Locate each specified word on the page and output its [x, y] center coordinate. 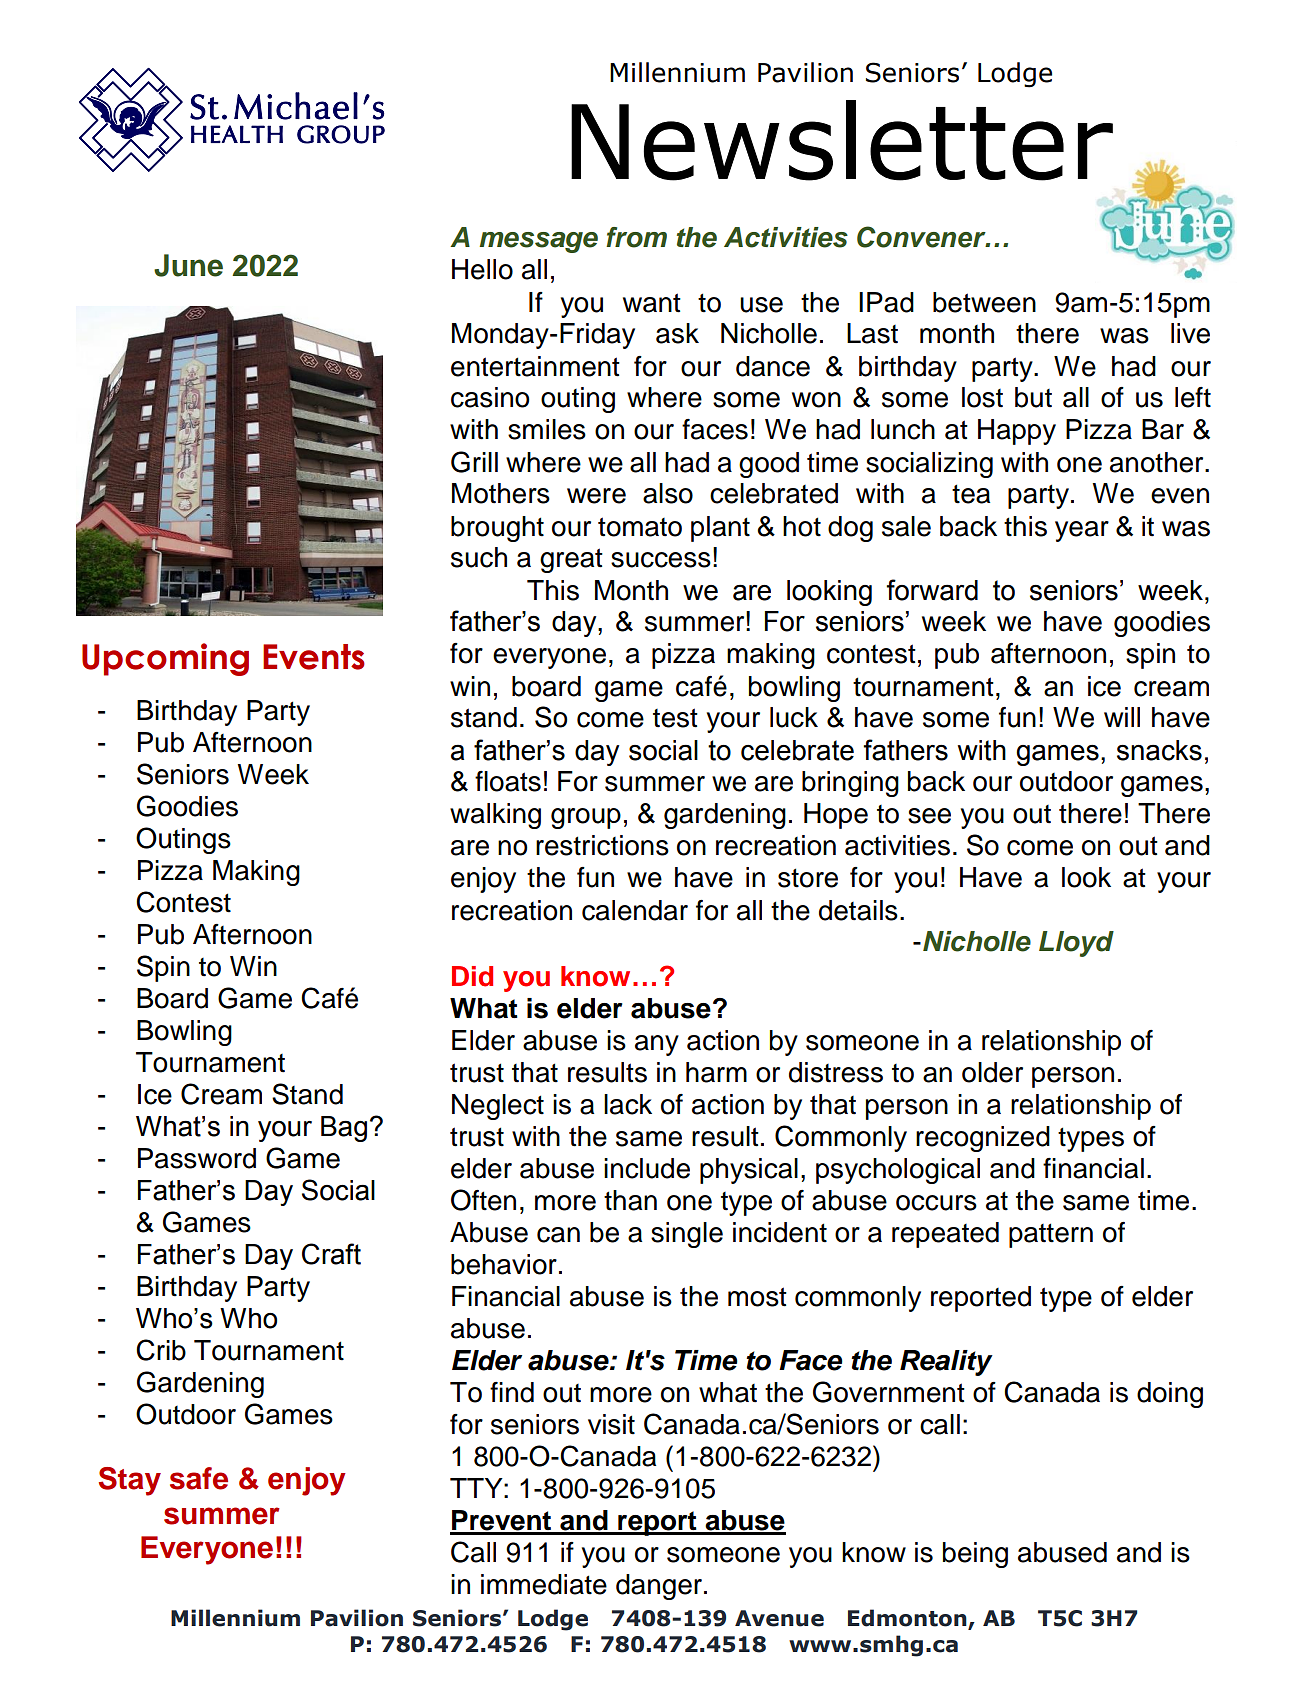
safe [199, 1478]
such [479, 557]
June [188, 265]
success [661, 560]
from [636, 237]
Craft [331, 1254]
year [1082, 531]
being [975, 1555]
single [687, 1235]
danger [659, 1587]
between [984, 302]
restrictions [602, 845]
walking [495, 816]
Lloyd [1076, 944]
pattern [1051, 1235]
